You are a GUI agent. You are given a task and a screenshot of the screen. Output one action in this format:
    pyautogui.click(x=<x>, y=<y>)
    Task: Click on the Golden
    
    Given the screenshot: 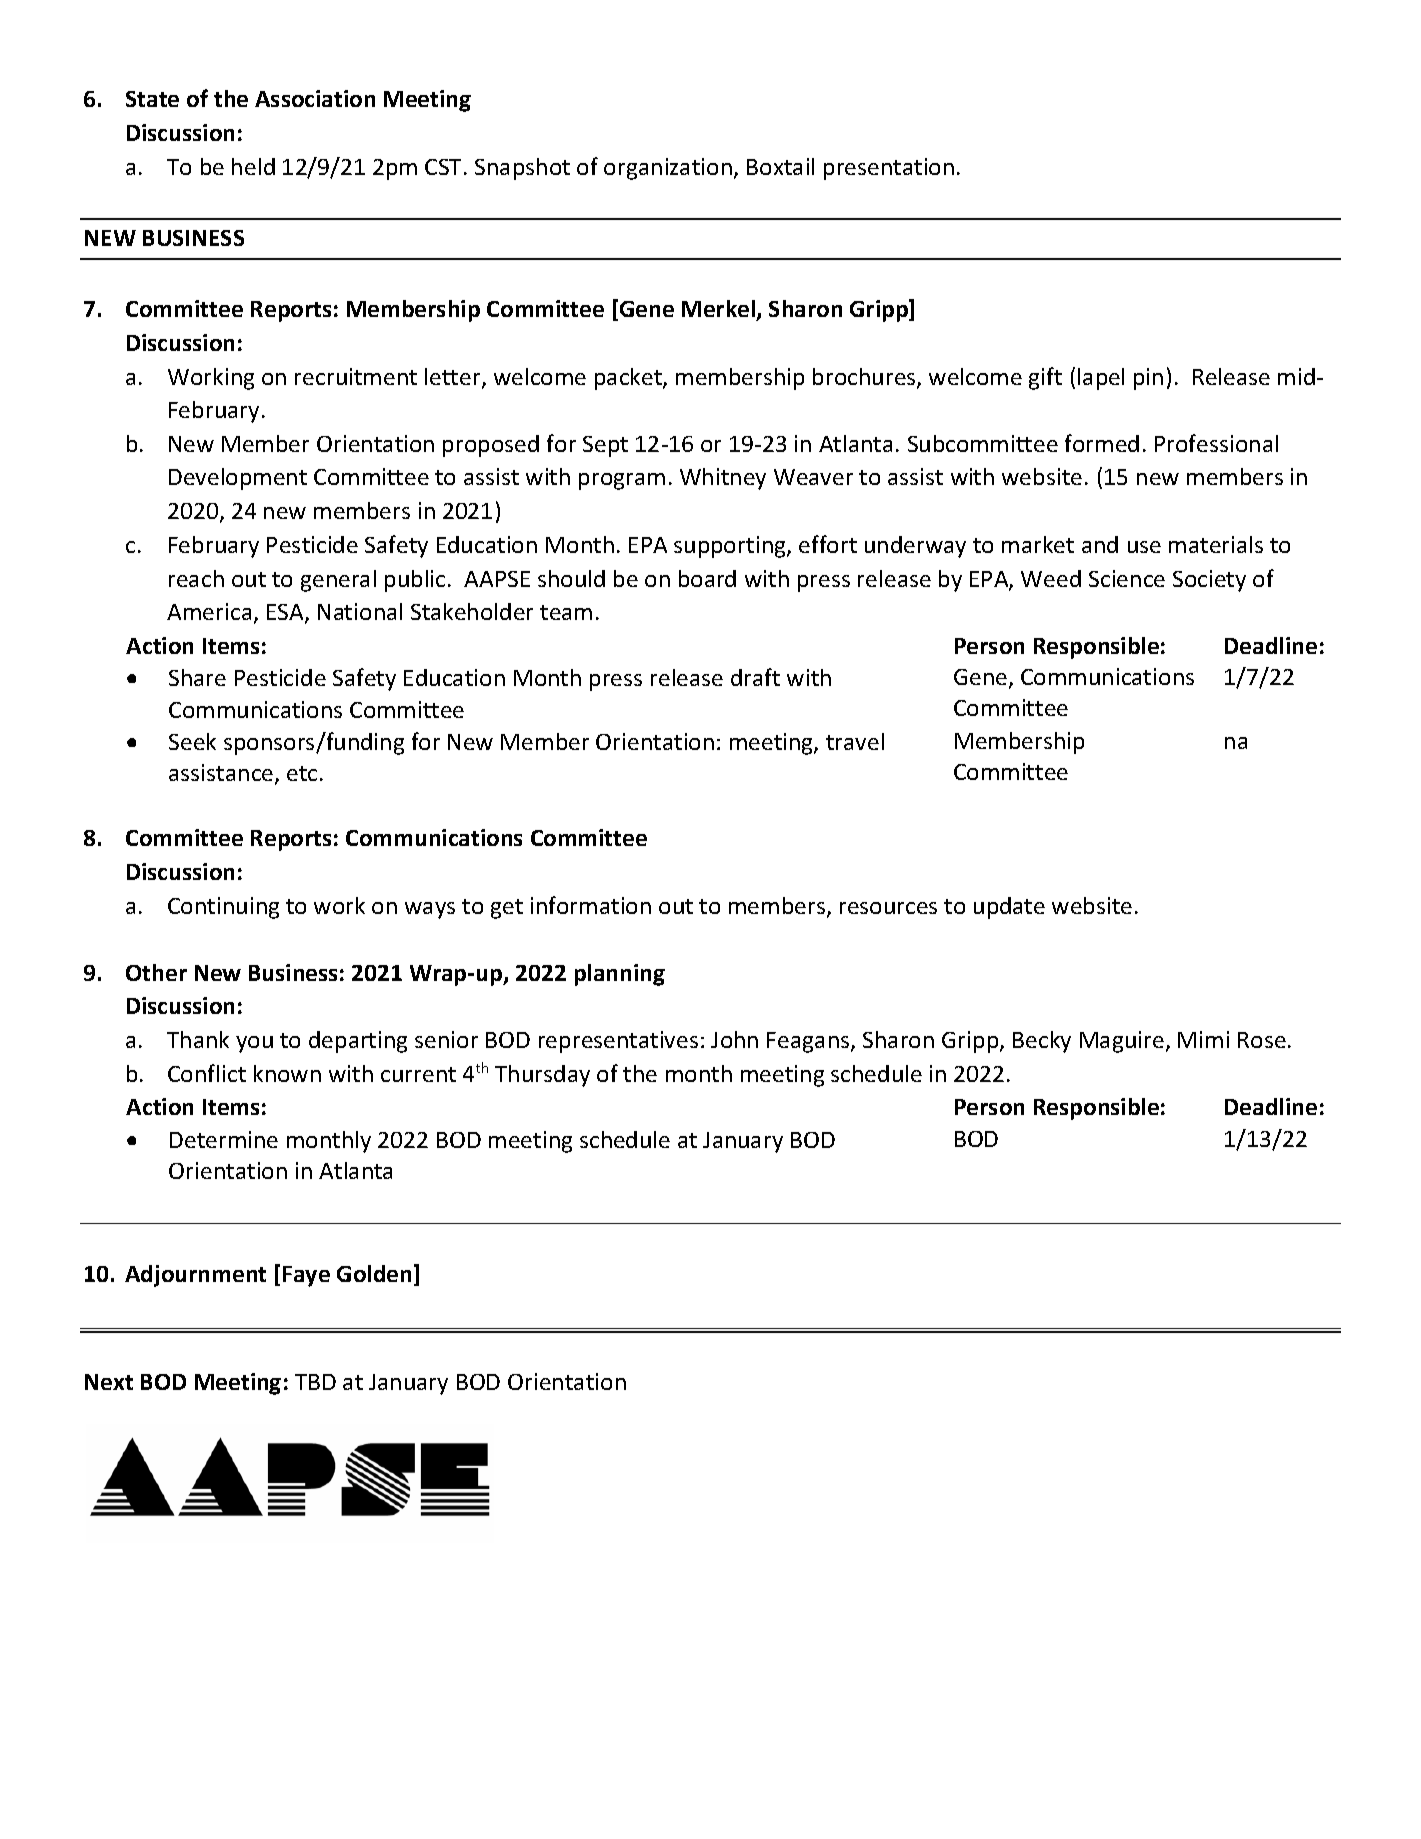 What is the action you would take?
    pyautogui.click(x=374, y=1273)
